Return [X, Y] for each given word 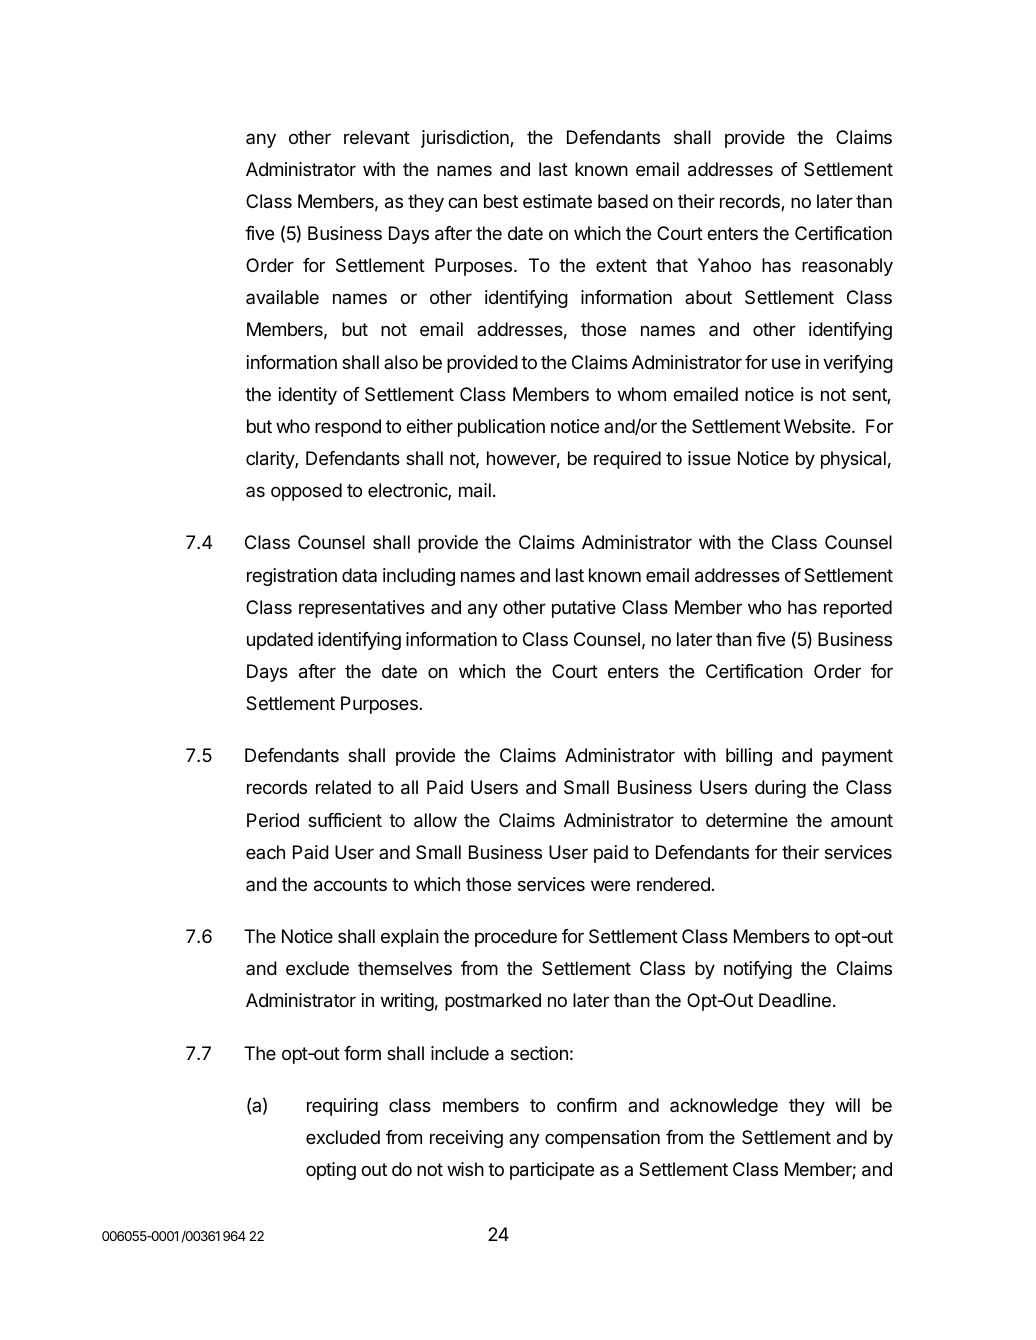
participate [552, 1171]
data [359, 575]
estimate [557, 201]
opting [331, 1171]
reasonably [847, 267]
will [847, 1105]
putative [584, 609]
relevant [377, 137]
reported [858, 609]
